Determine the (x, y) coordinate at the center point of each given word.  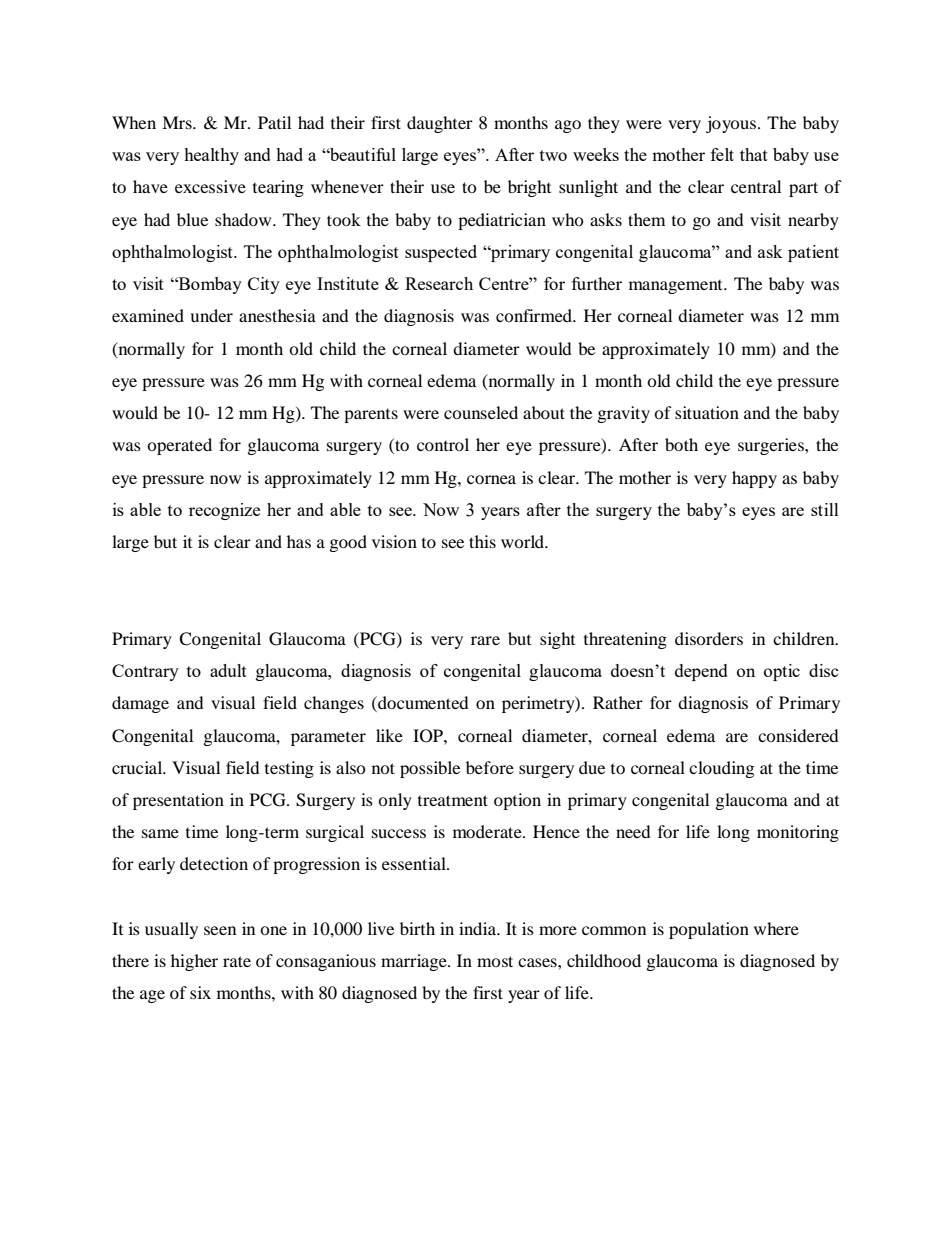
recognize (224, 511)
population (709, 930)
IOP (429, 736)
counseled (481, 412)
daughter (440, 124)
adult (228, 670)
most (495, 961)
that (754, 154)
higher (194, 962)
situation (707, 412)
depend (701, 672)
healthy (211, 156)
